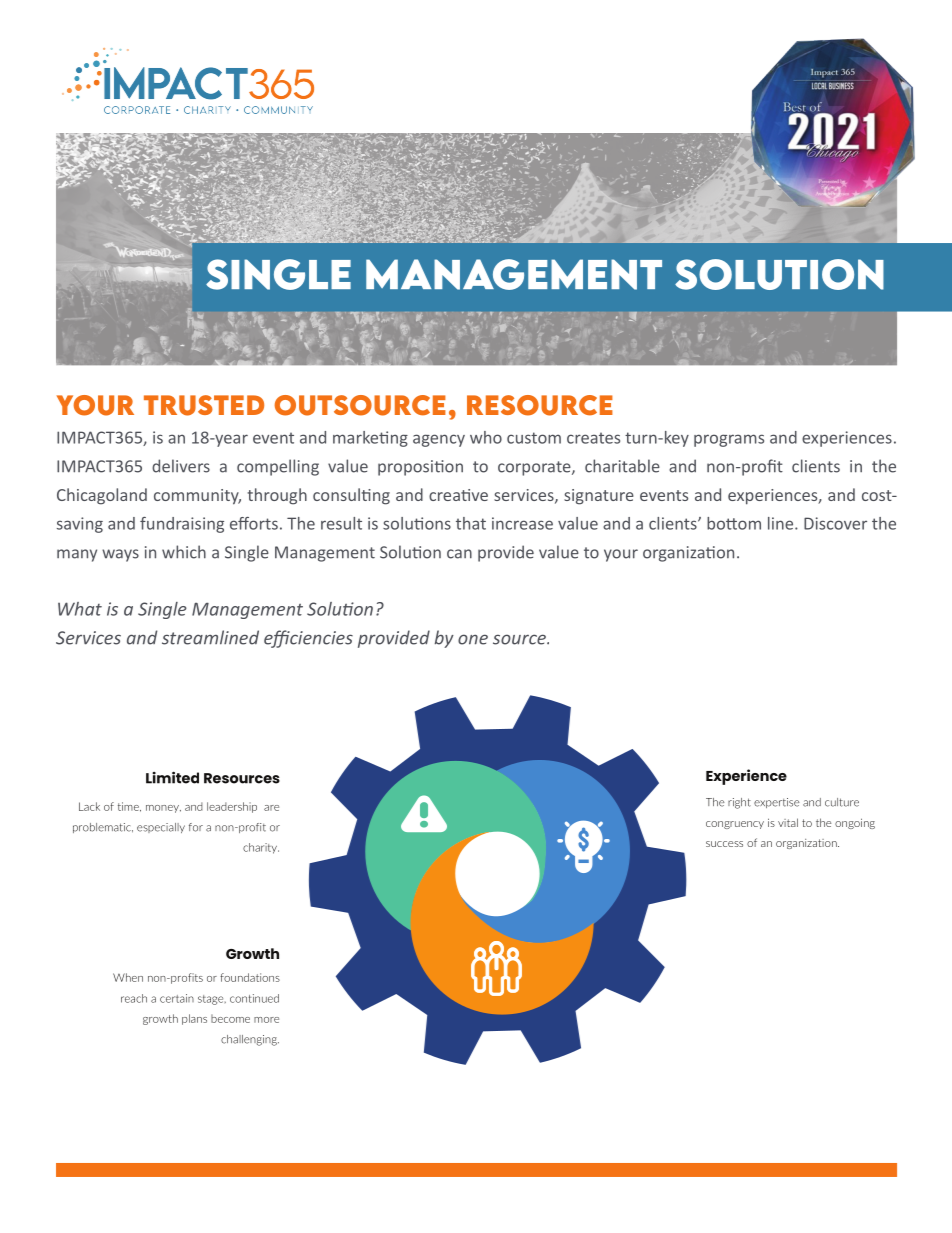  I want to click on programs, so click(729, 440).
